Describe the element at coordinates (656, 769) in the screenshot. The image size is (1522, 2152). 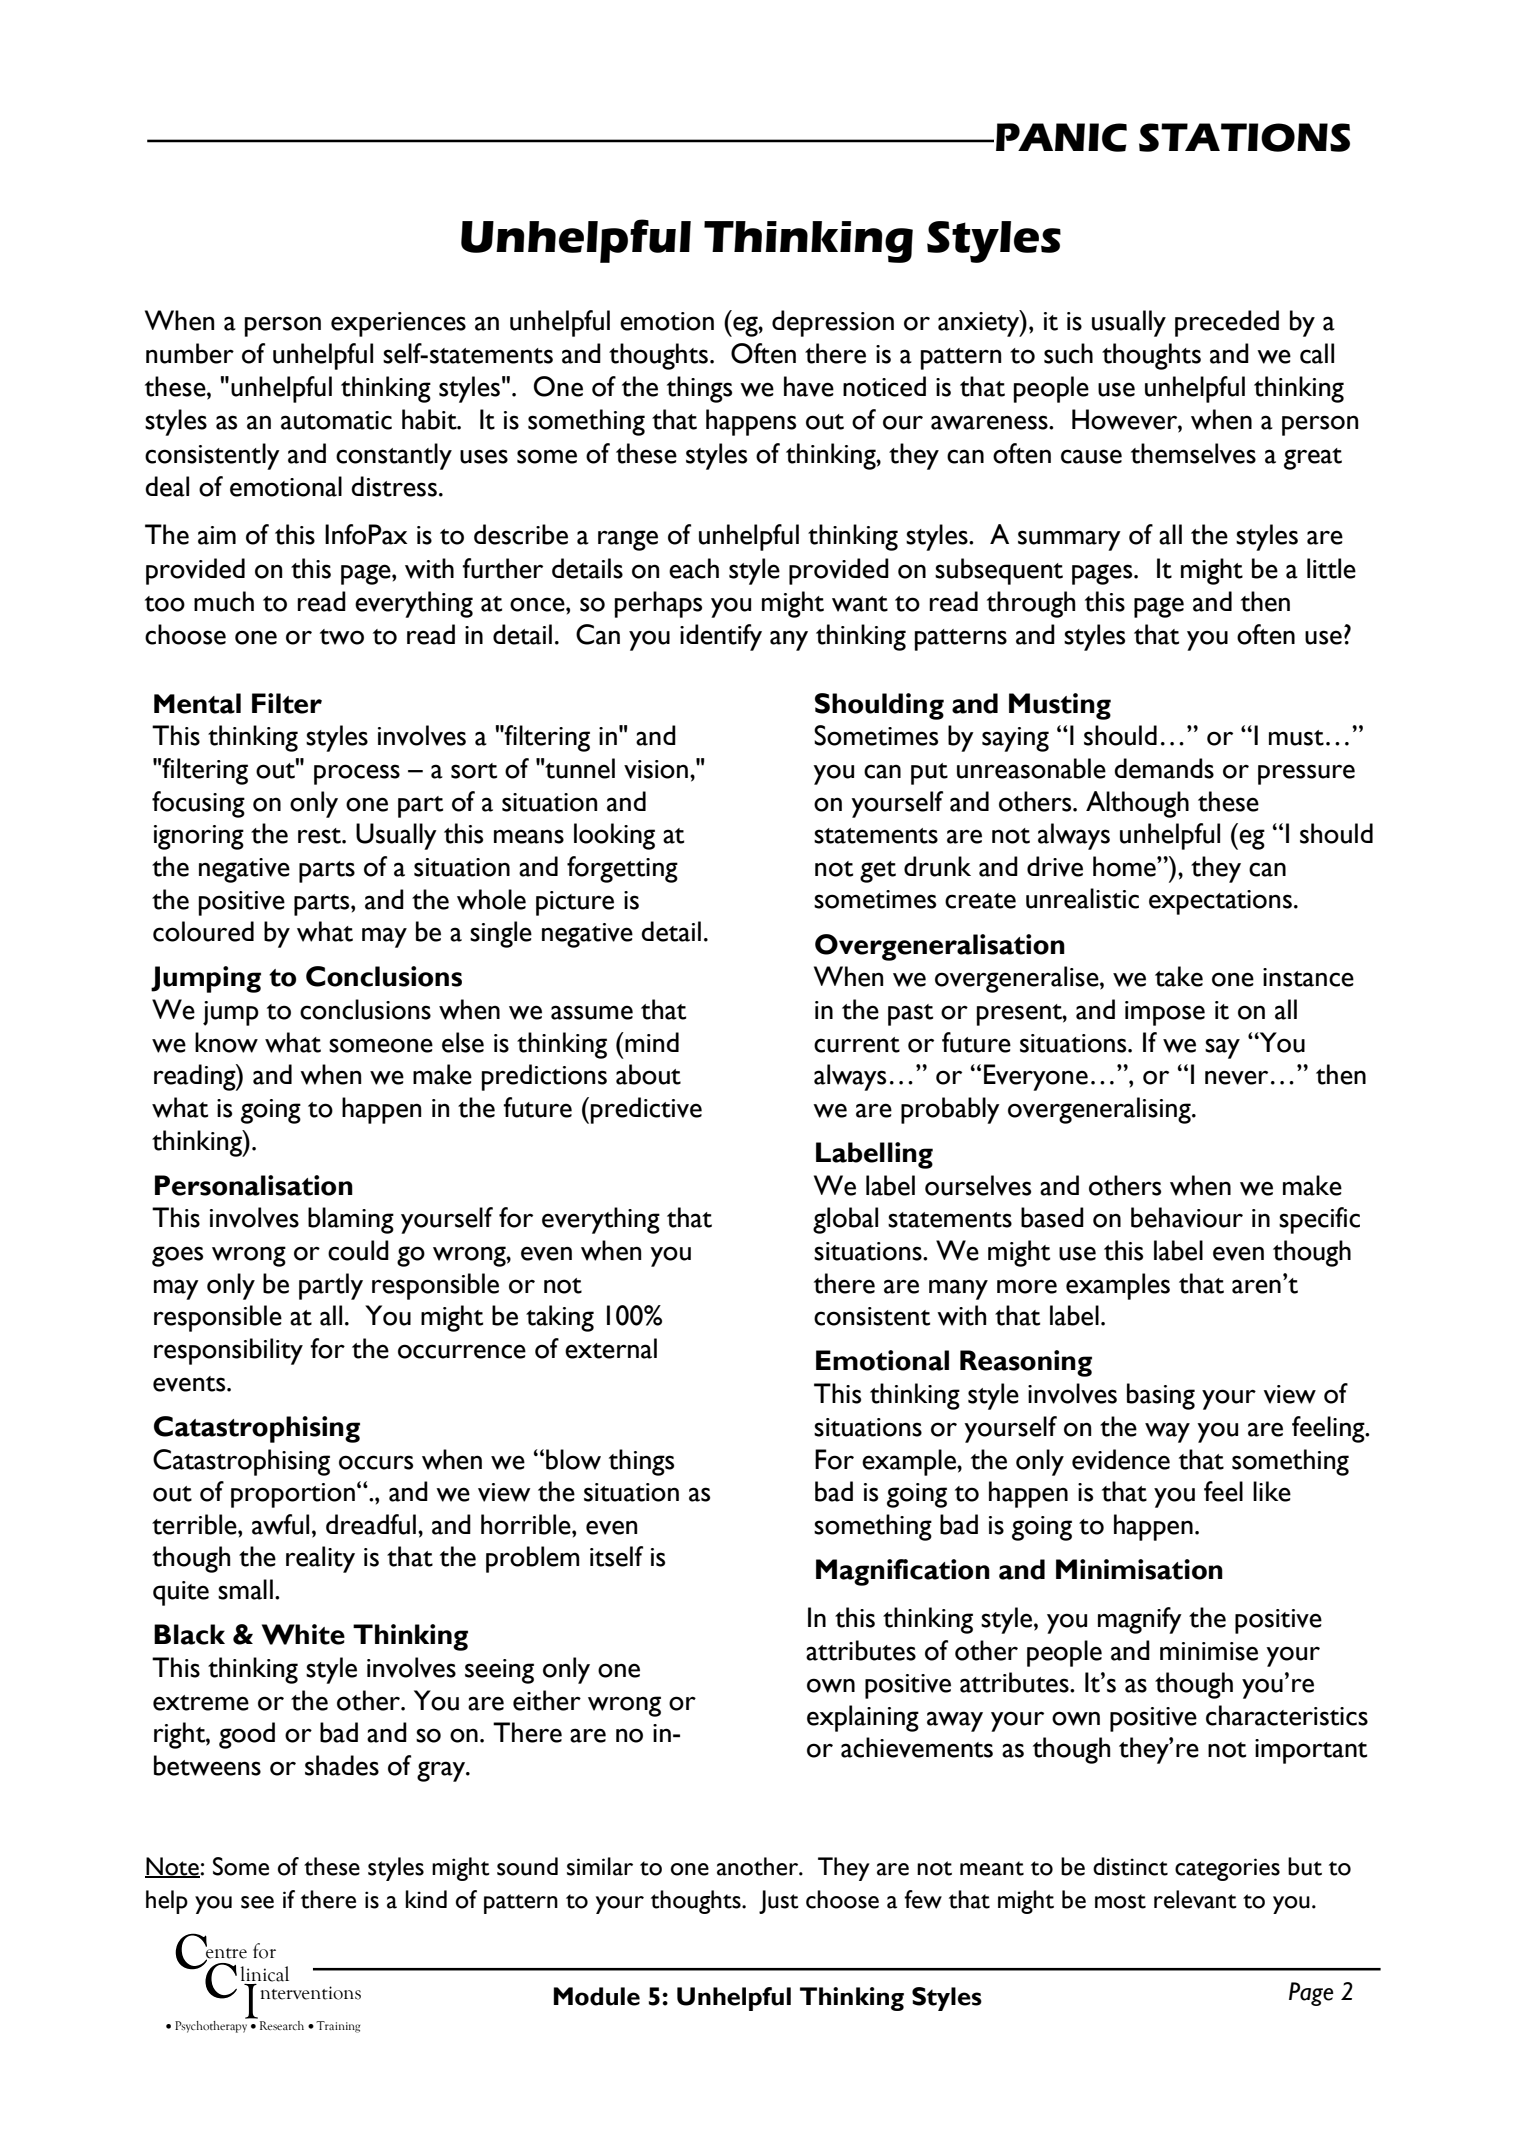
I see `vision` at that location.
